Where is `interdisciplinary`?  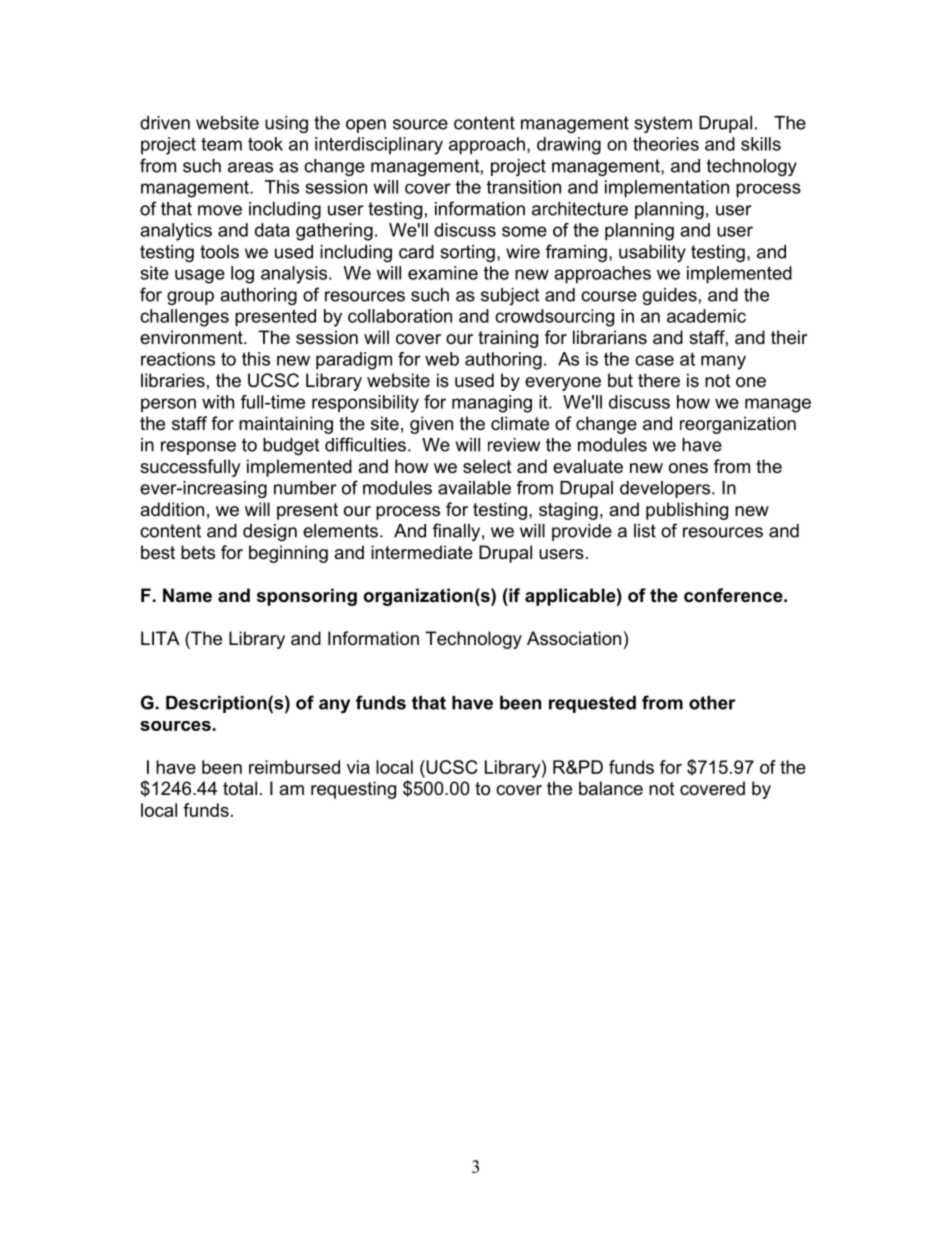
interdisciplinary is located at coordinates (379, 146).
